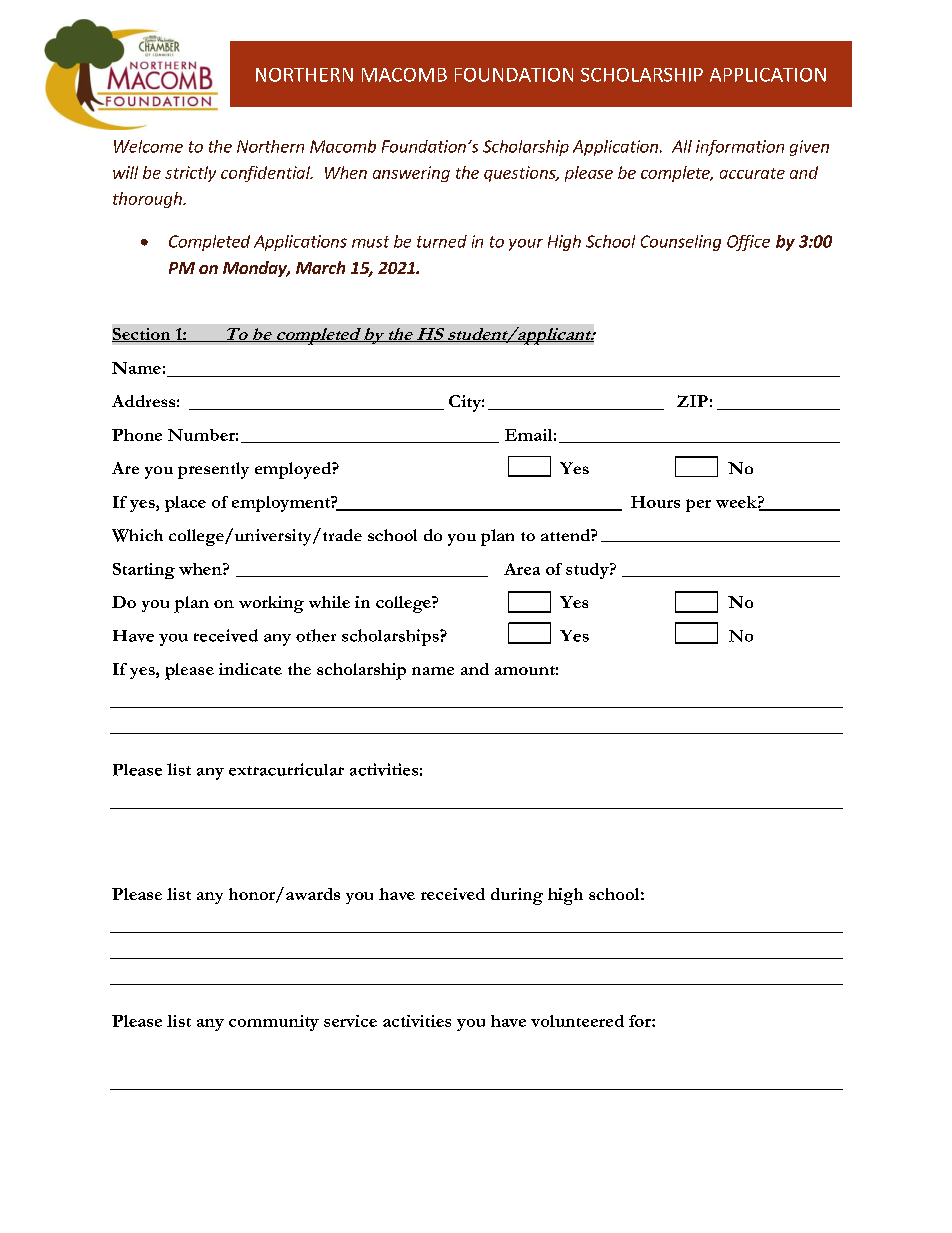 This document has height=1233, width=952. I want to click on questions, so click(521, 174).
